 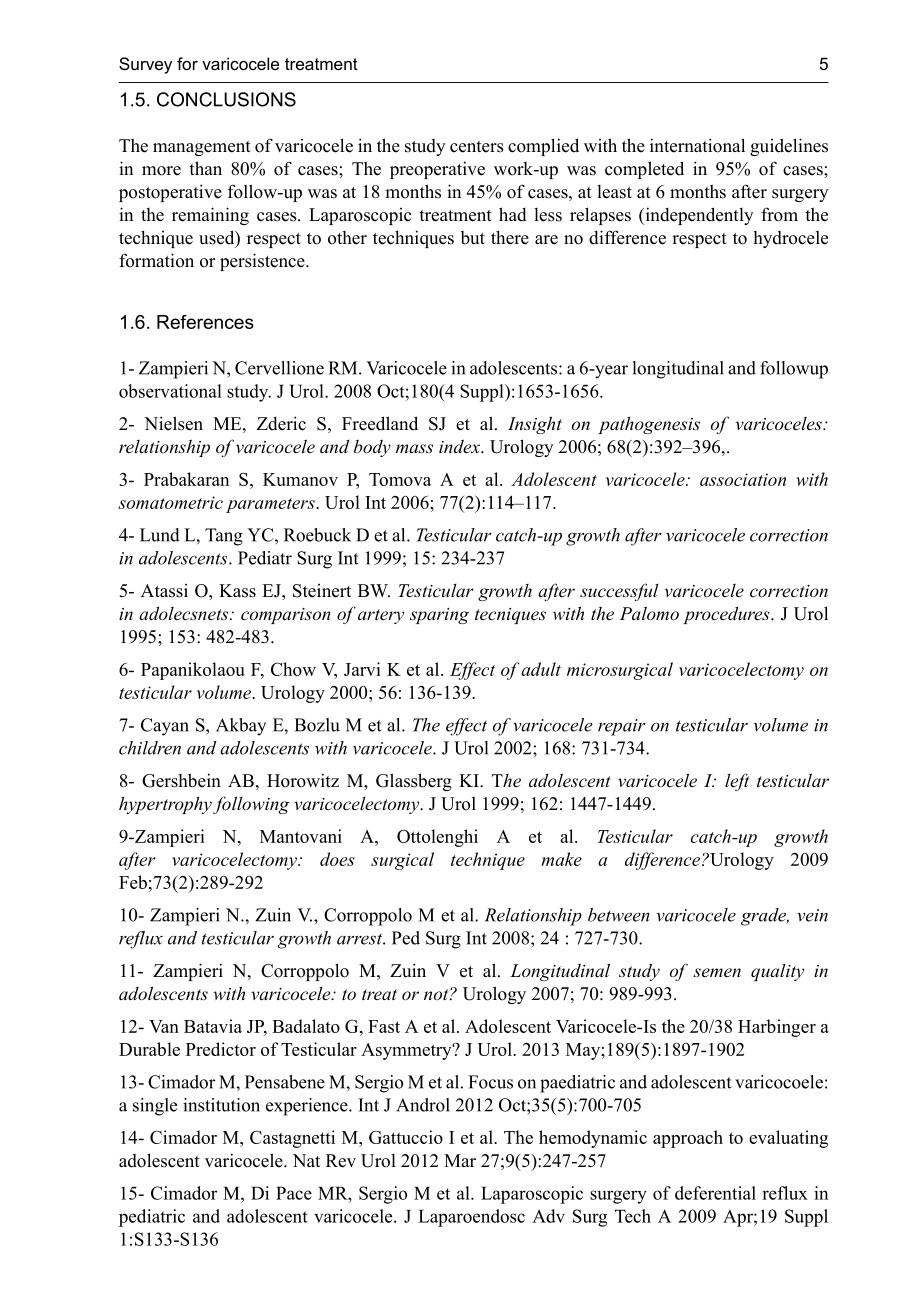 What do you see at coordinates (337, 859) in the screenshot?
I see `does` at bounding box center [337, 859].
